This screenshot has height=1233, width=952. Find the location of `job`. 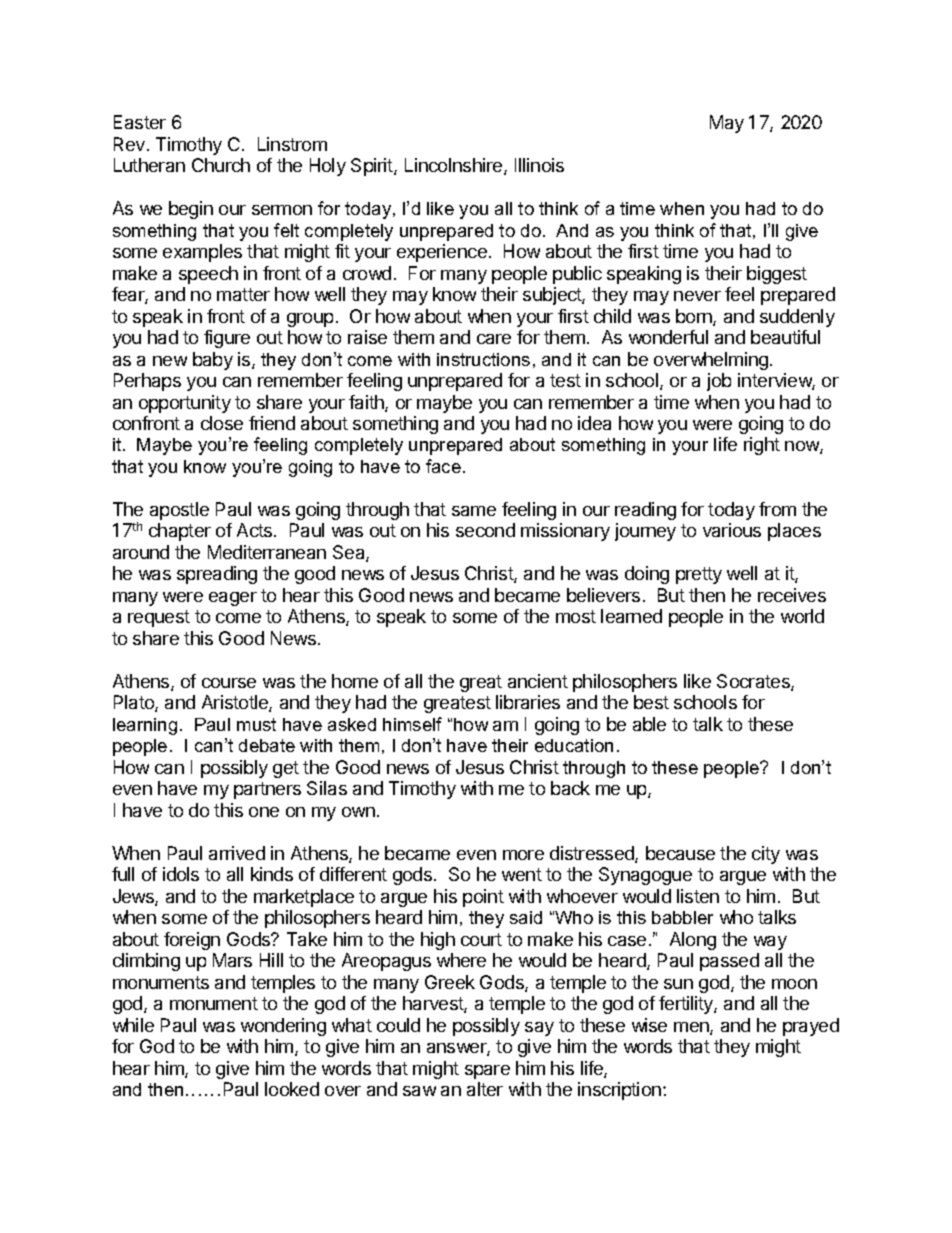

job is located at coordinates (719, 382).
